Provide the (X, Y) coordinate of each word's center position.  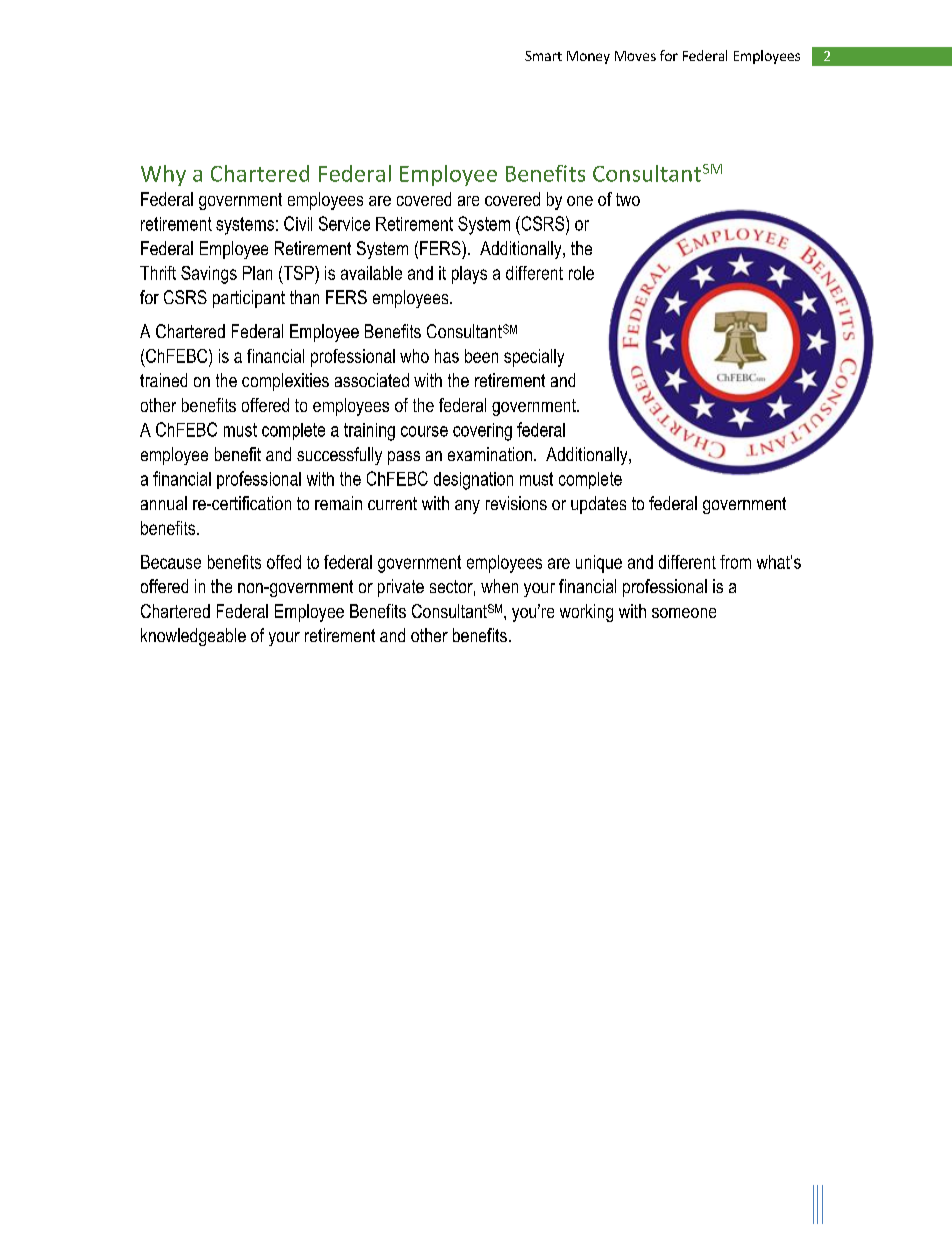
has (447, 356)
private (401, 588)
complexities (285, 382)
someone (684, 613)
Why (163, 175)
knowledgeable (193, 637)
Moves (635, 56)
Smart (543, 56)
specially (534, 358)
